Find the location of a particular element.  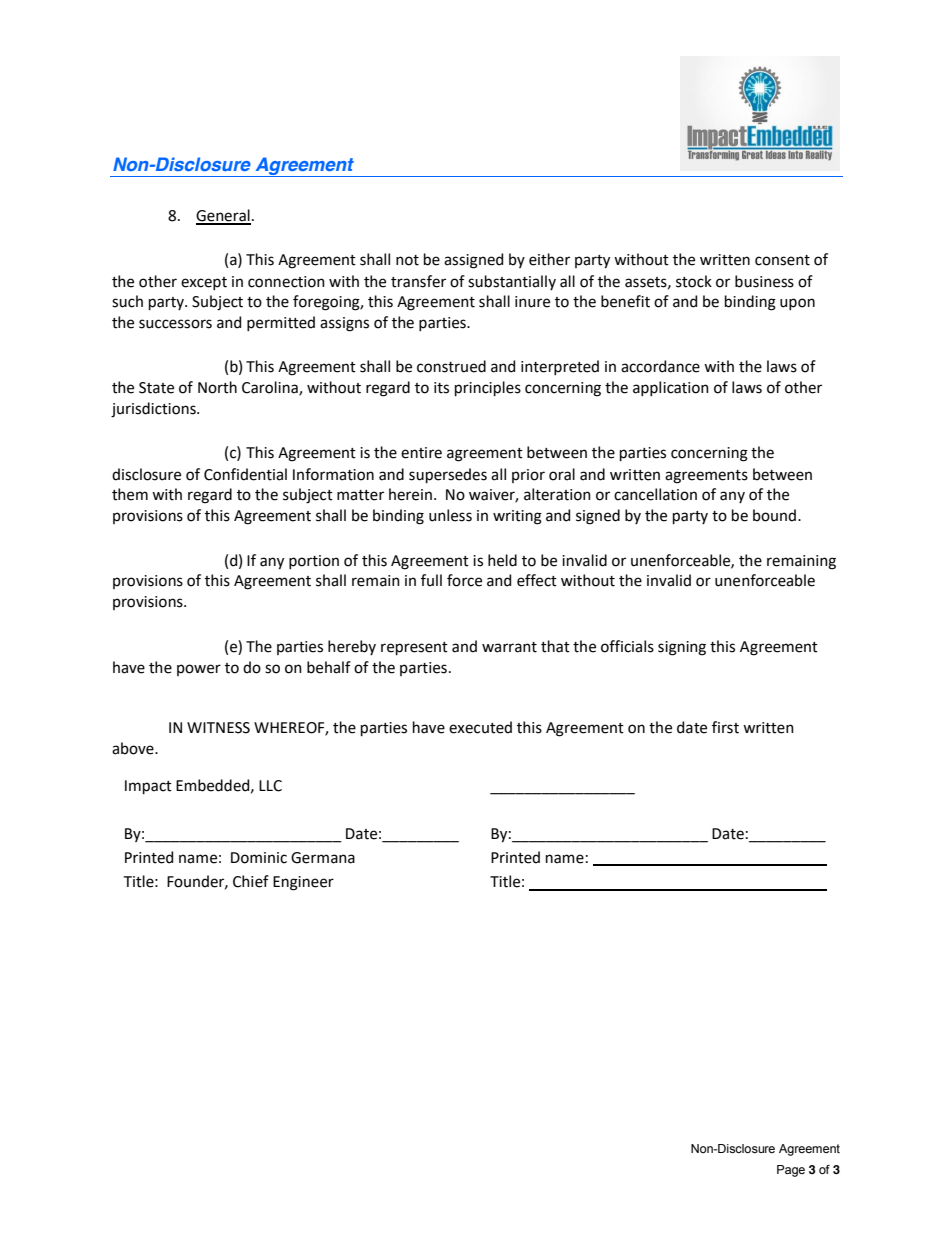

stock is located at coordinates (694, 281).
